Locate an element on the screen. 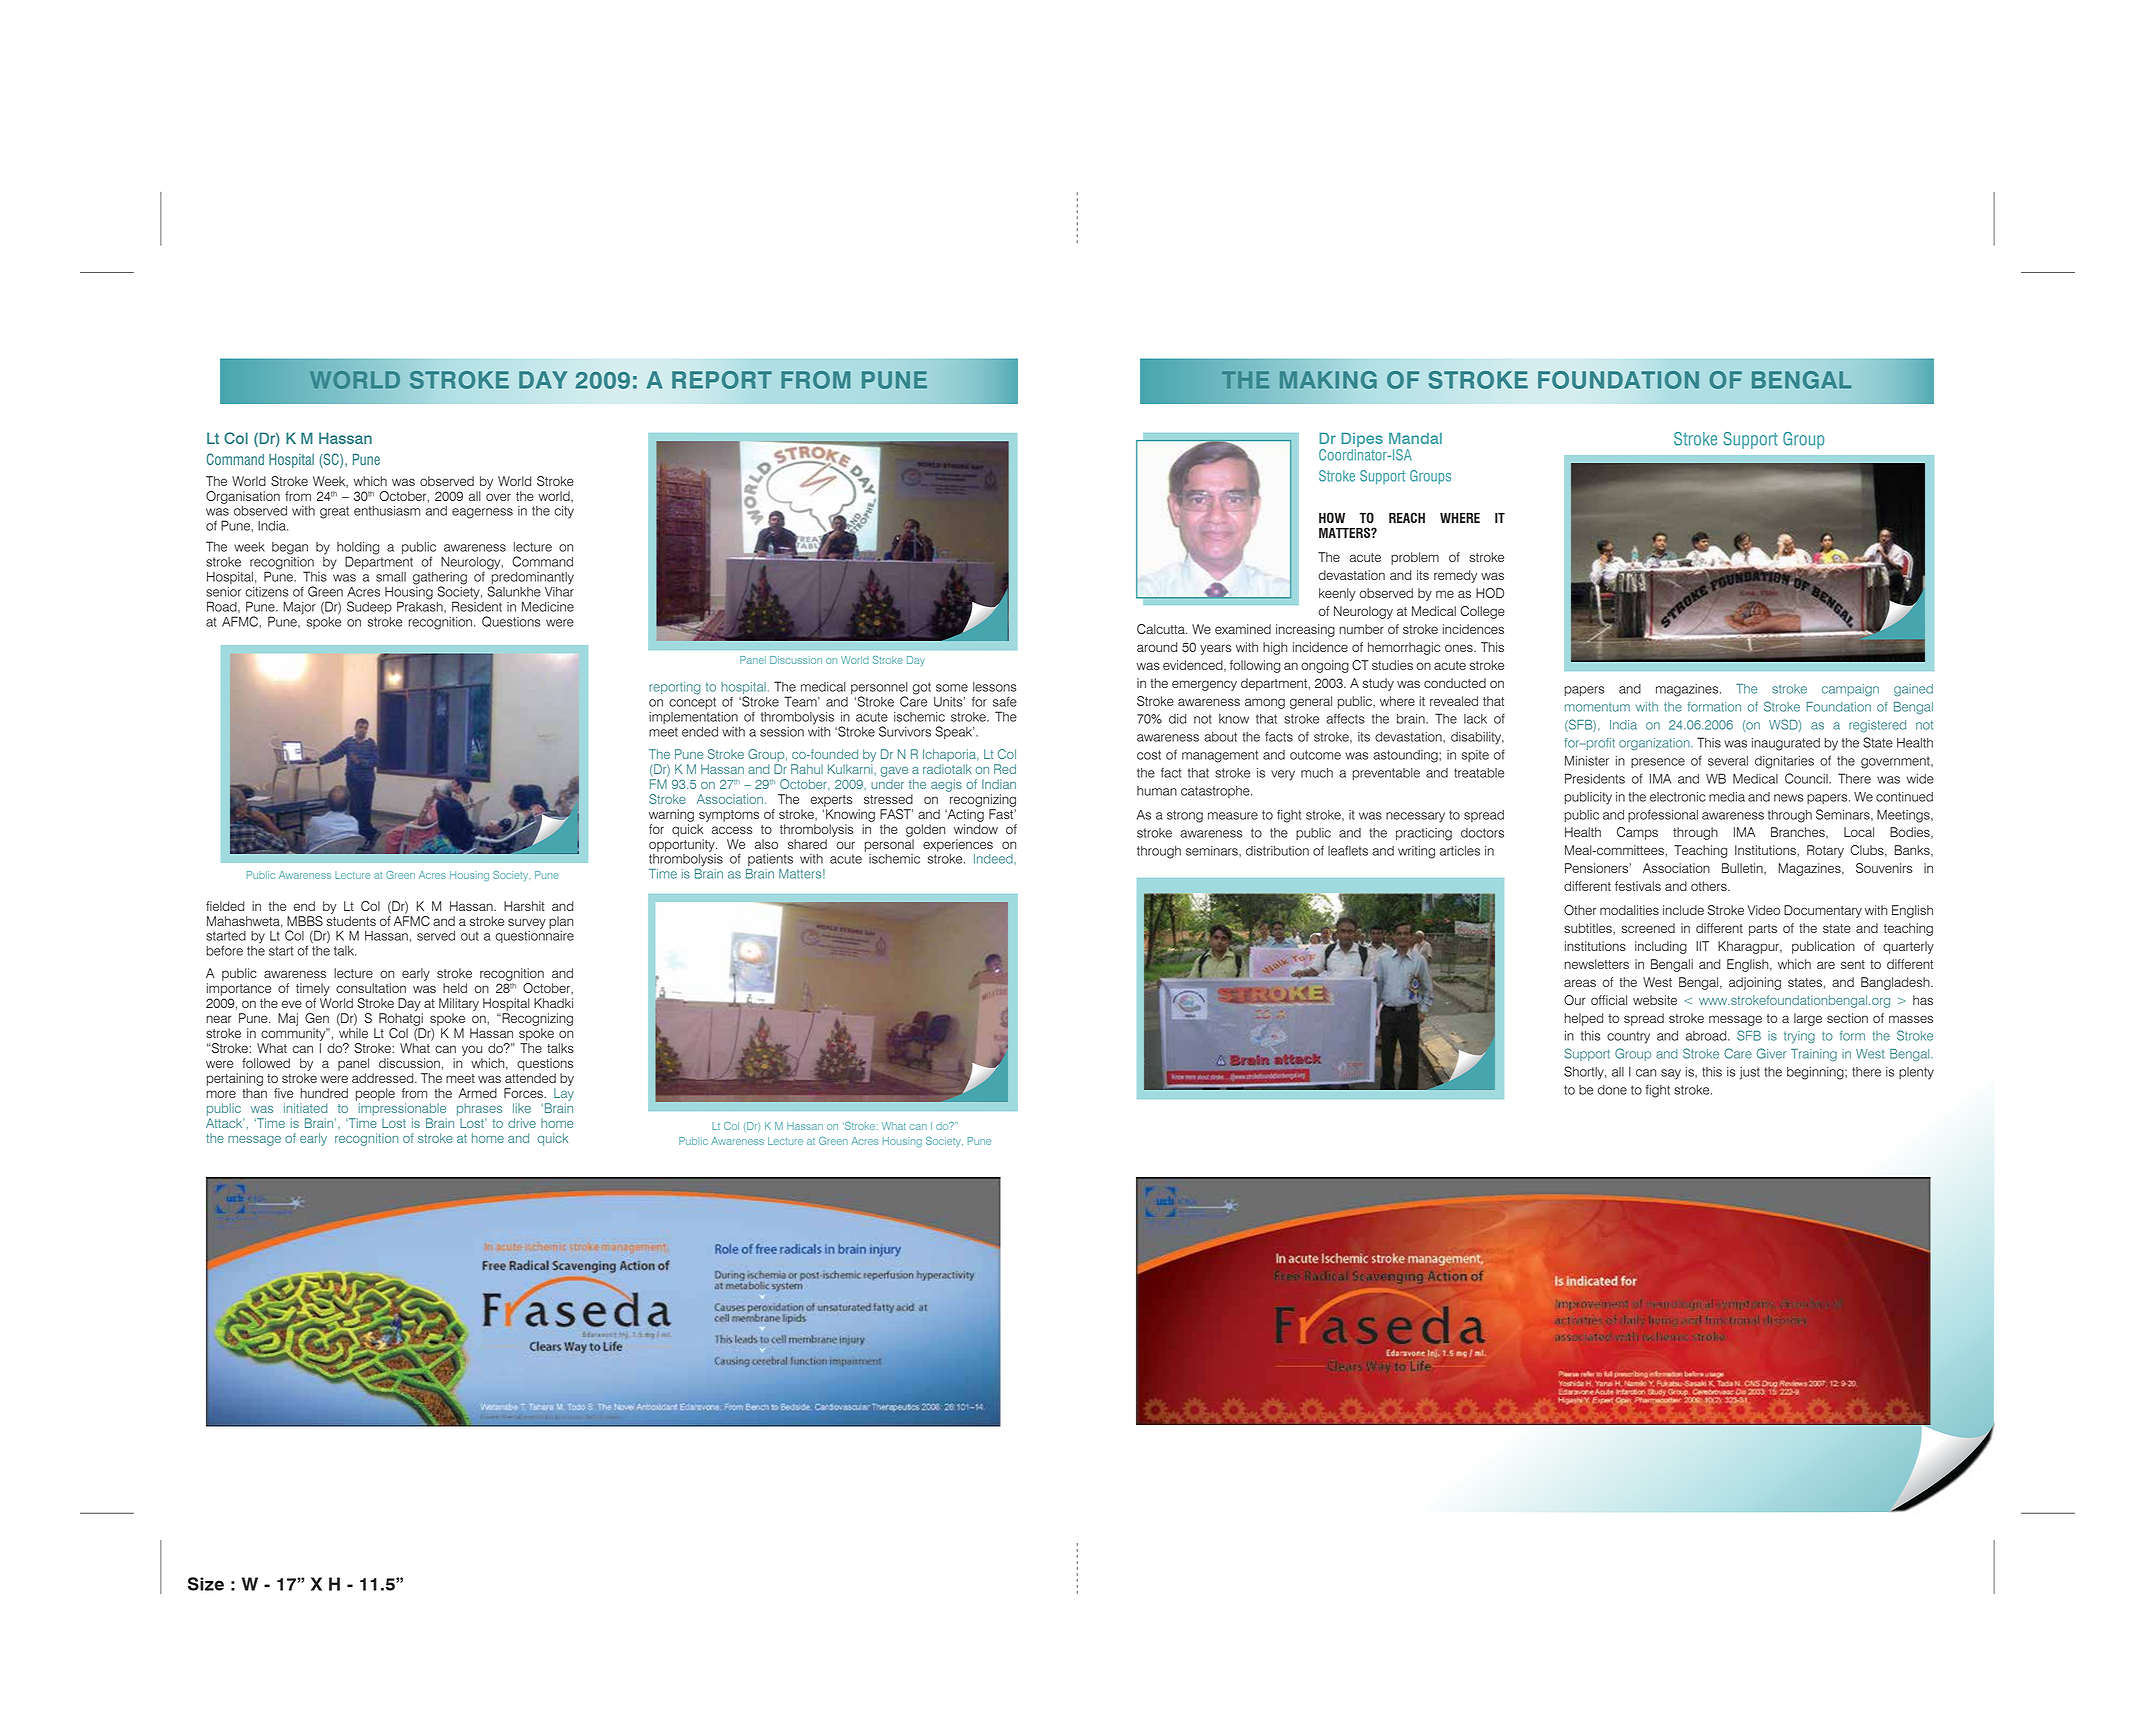  drive is located at coordinates (522, 1123).
